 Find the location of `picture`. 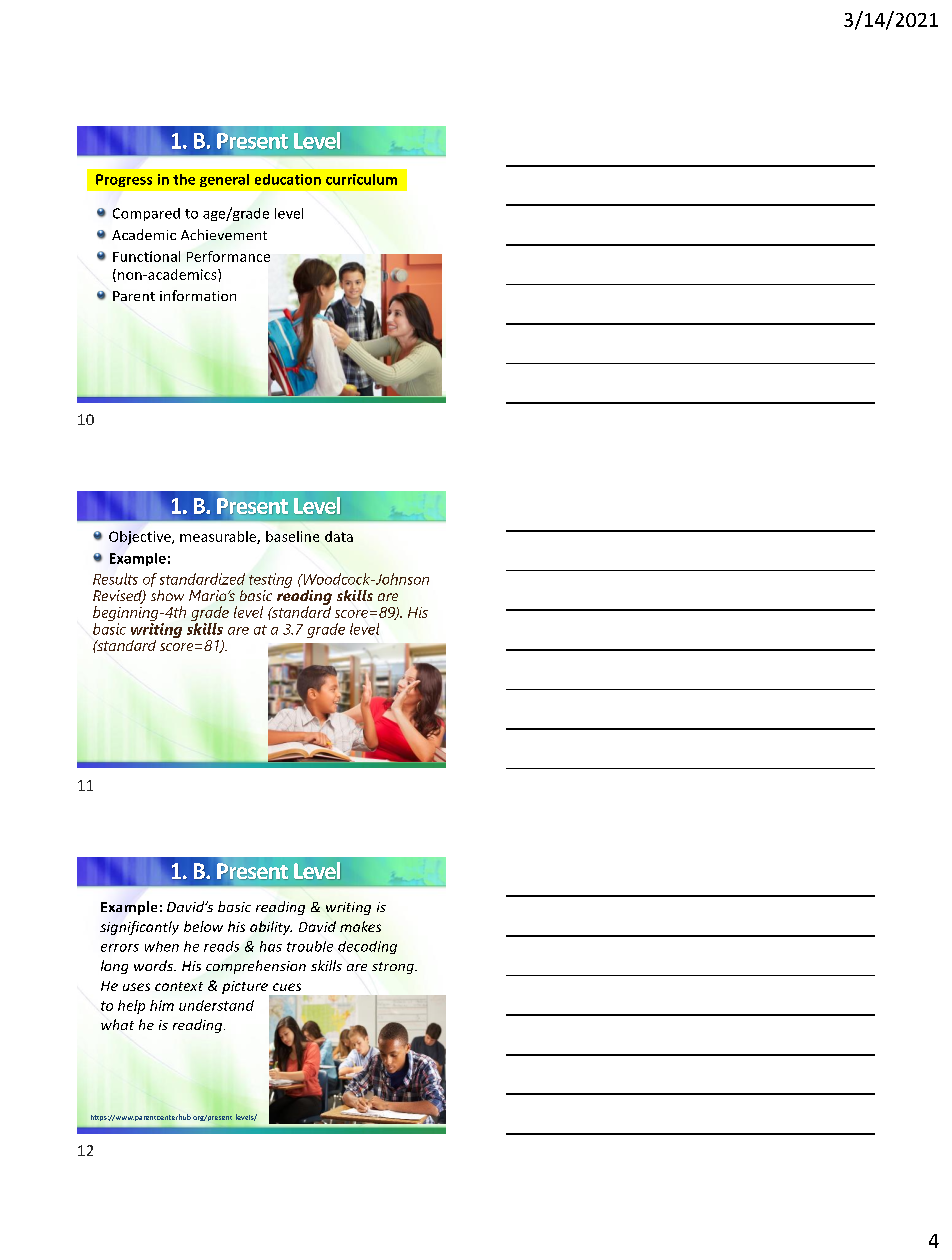

picture is located at coordinates (246, 988).
